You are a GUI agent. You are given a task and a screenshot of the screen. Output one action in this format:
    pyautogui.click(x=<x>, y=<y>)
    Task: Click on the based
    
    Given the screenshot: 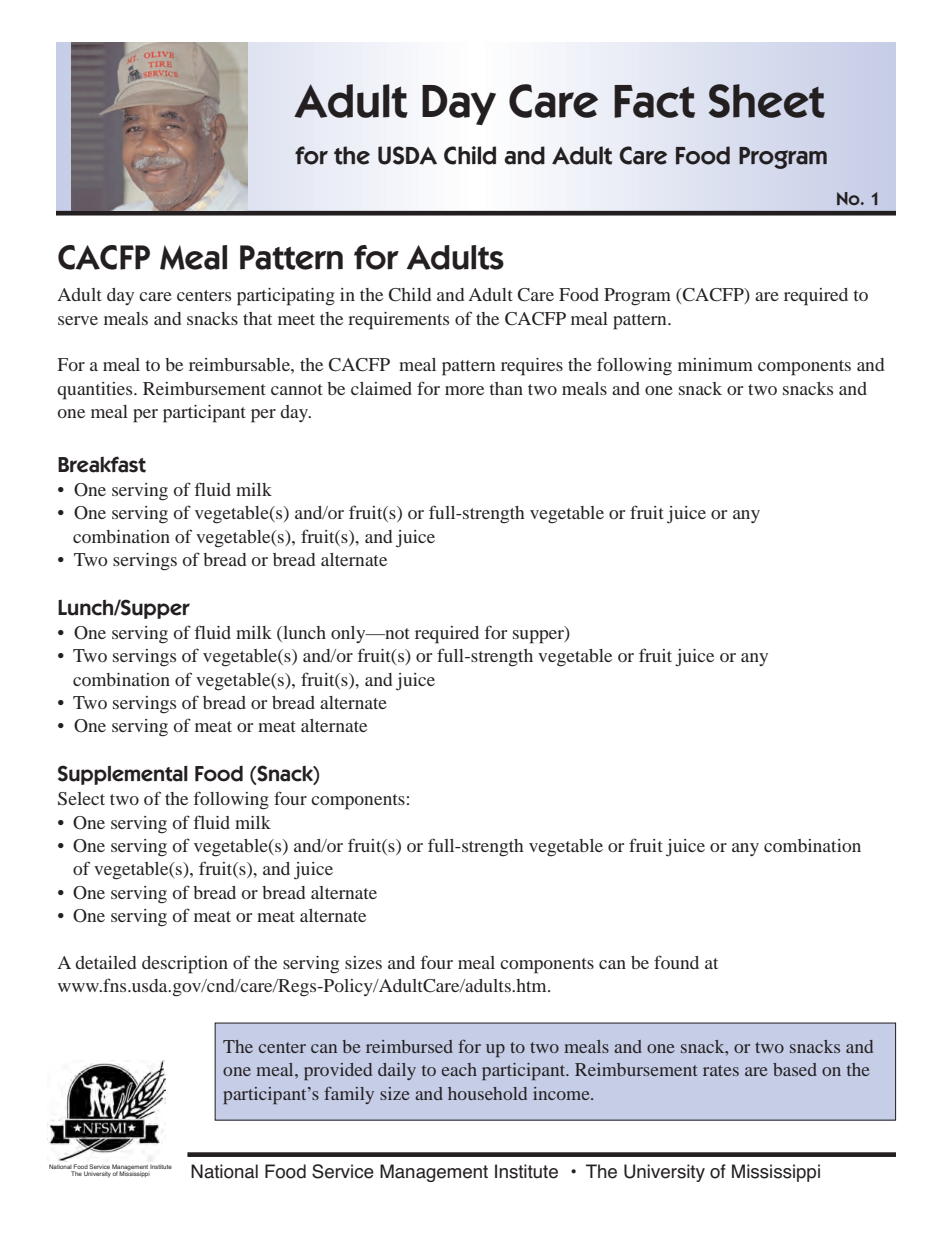 What is the action you would take?
    pyautogui.click(x=795, y=1069)
